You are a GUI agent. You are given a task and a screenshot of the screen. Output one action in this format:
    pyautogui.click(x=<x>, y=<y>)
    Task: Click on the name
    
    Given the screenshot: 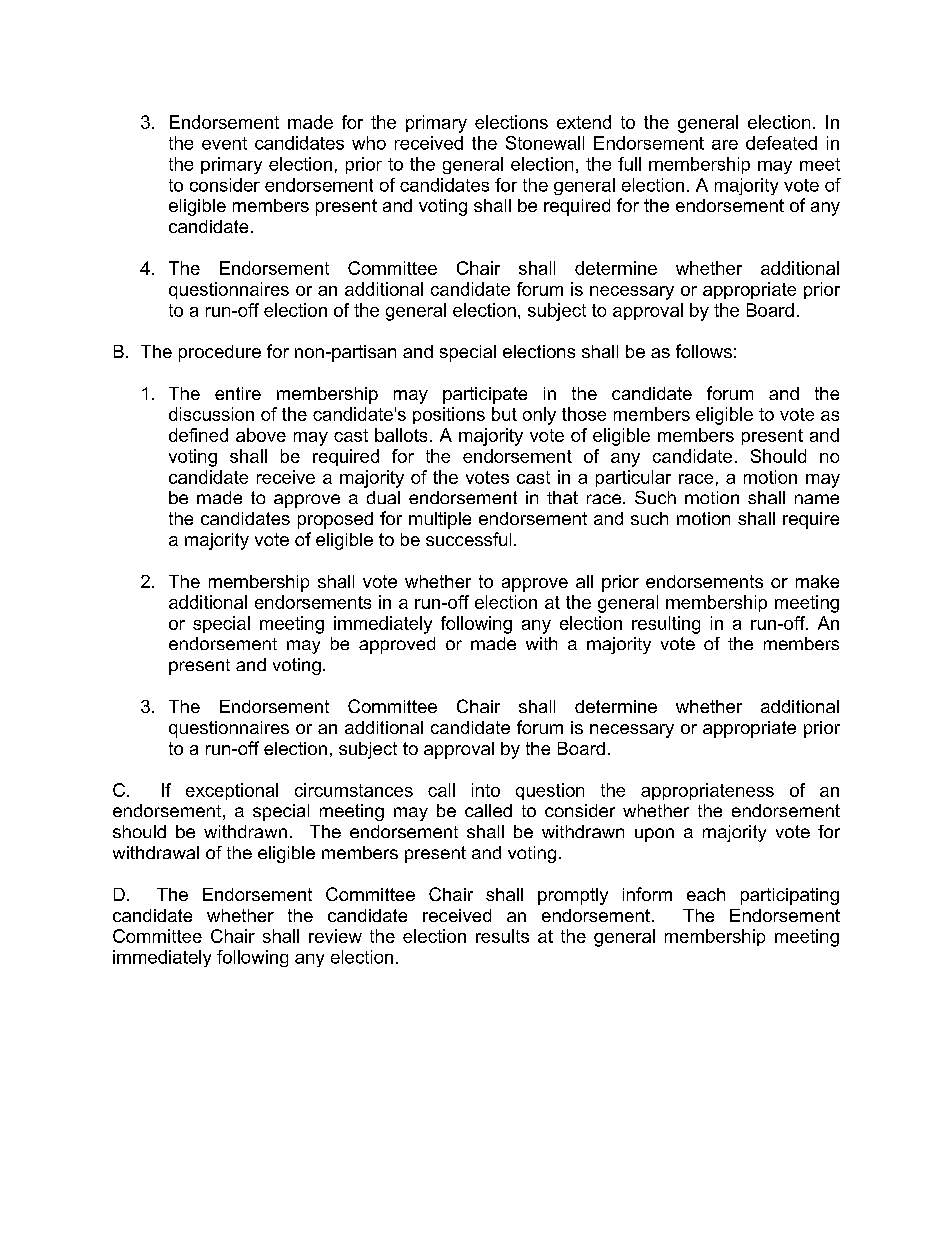 What is the action you would take?
    pyautogui.click(x=817, y=499)
